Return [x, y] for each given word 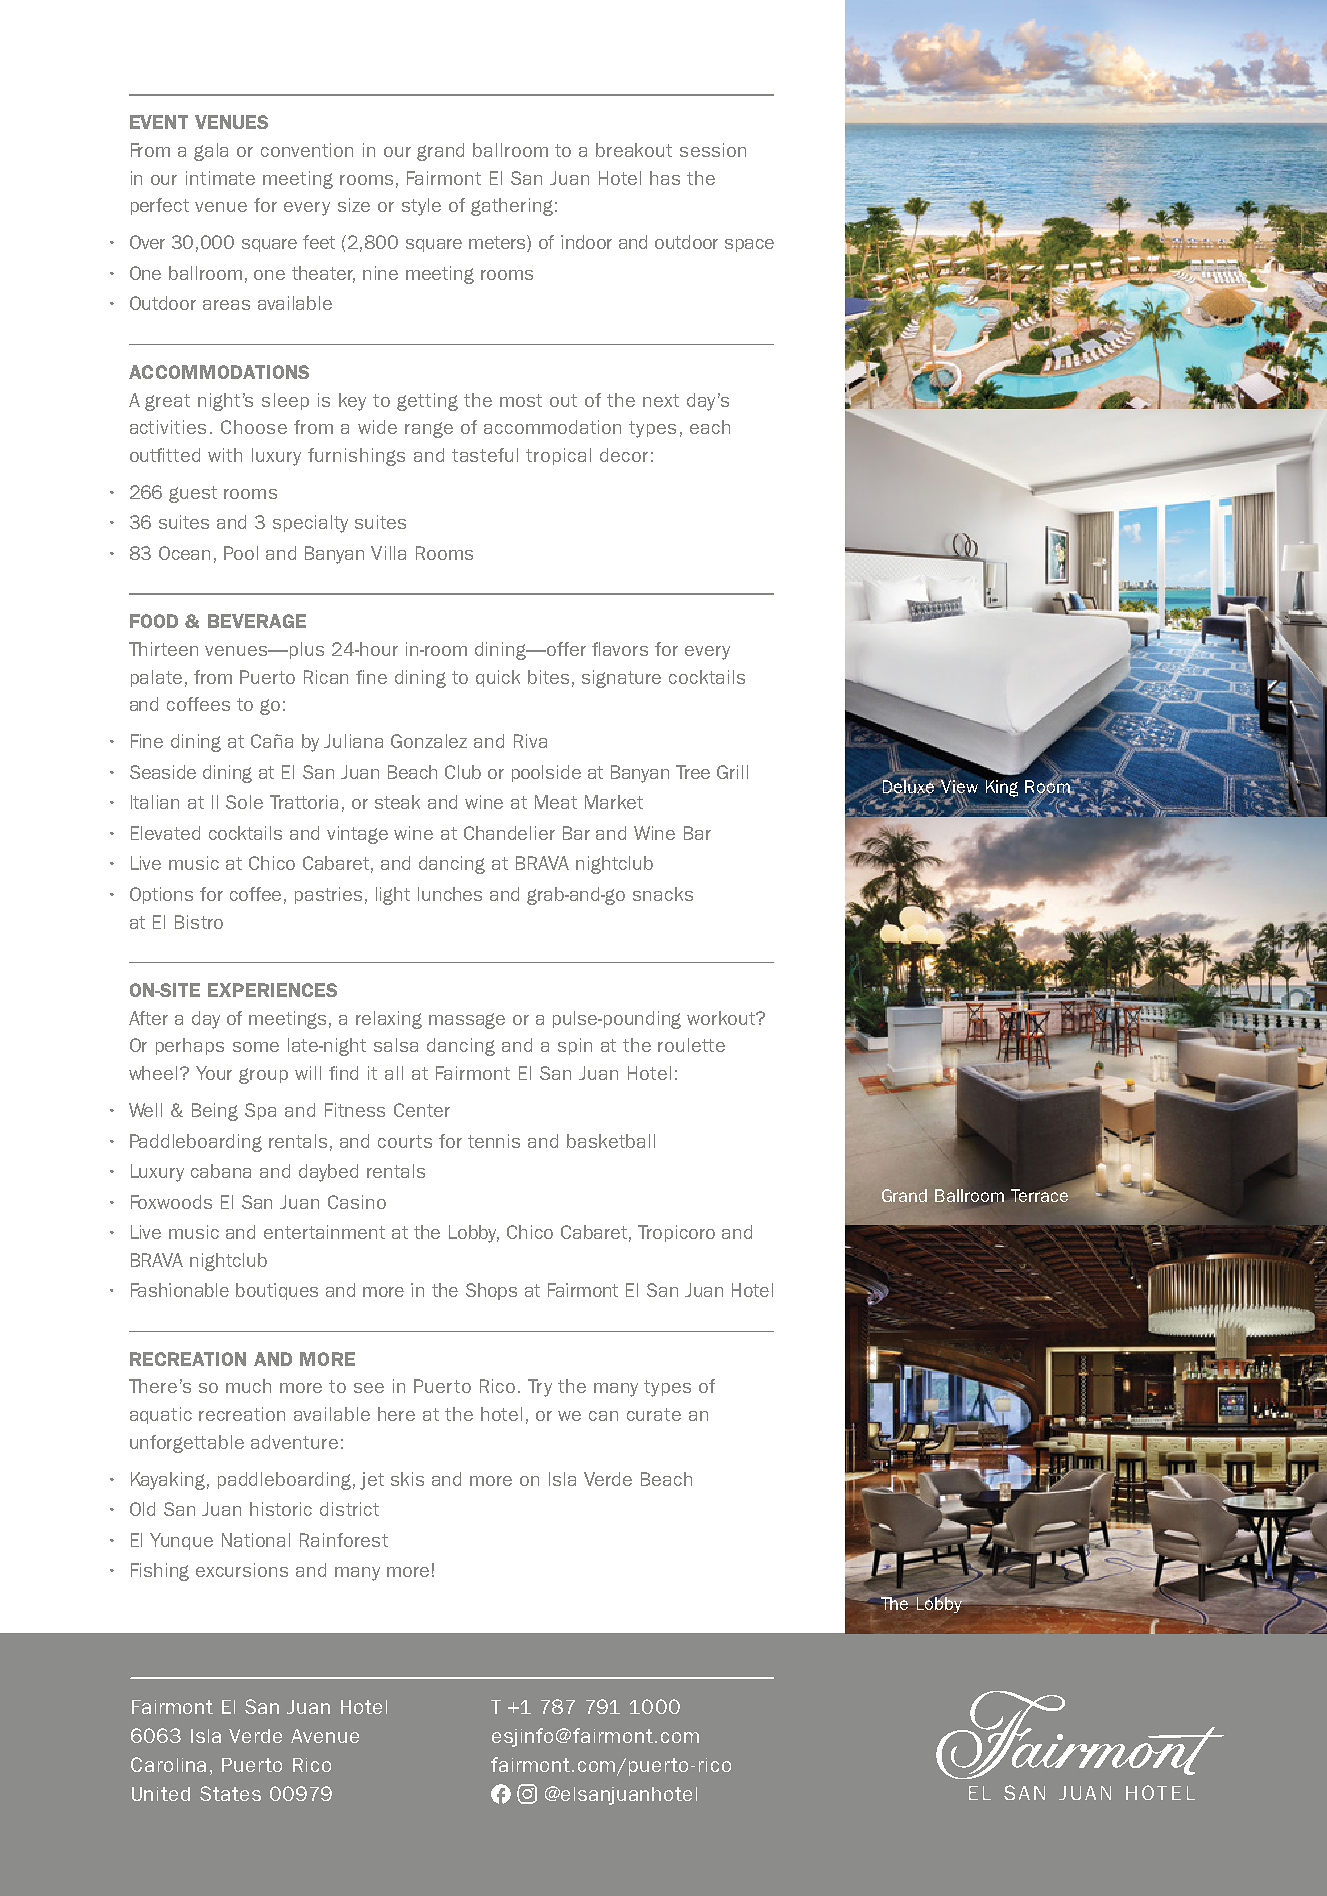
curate [654, 1414]
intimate [220, 178]
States [230, 1793]
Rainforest [344, 1540]
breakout [634, 150]
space [749, 245]
